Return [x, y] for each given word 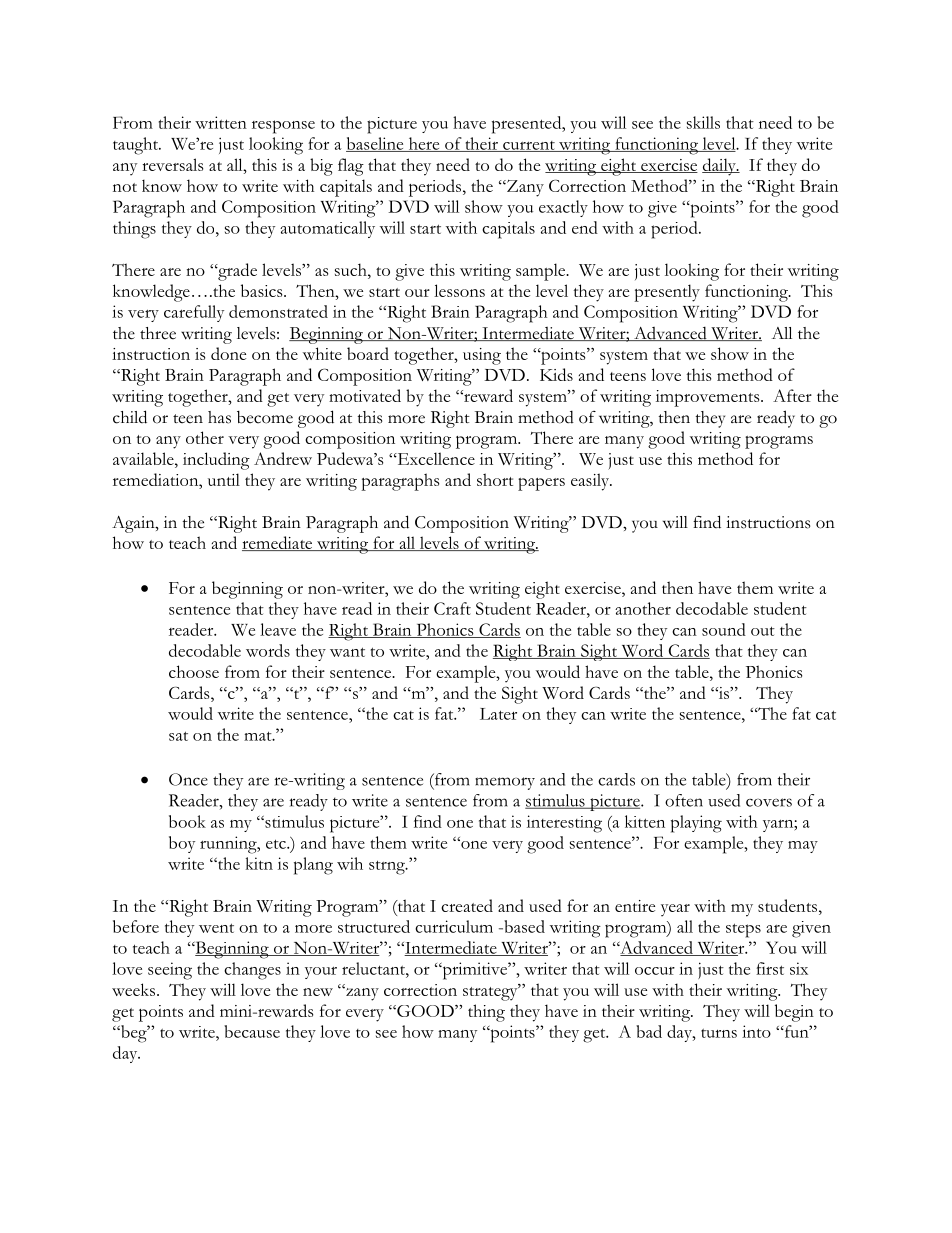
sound [724, 629]
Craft [452, 608]
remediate [278, 543]
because [252, 1031]
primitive [474, 971]
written [221, 122]
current [529, 146]
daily [720, 167]
